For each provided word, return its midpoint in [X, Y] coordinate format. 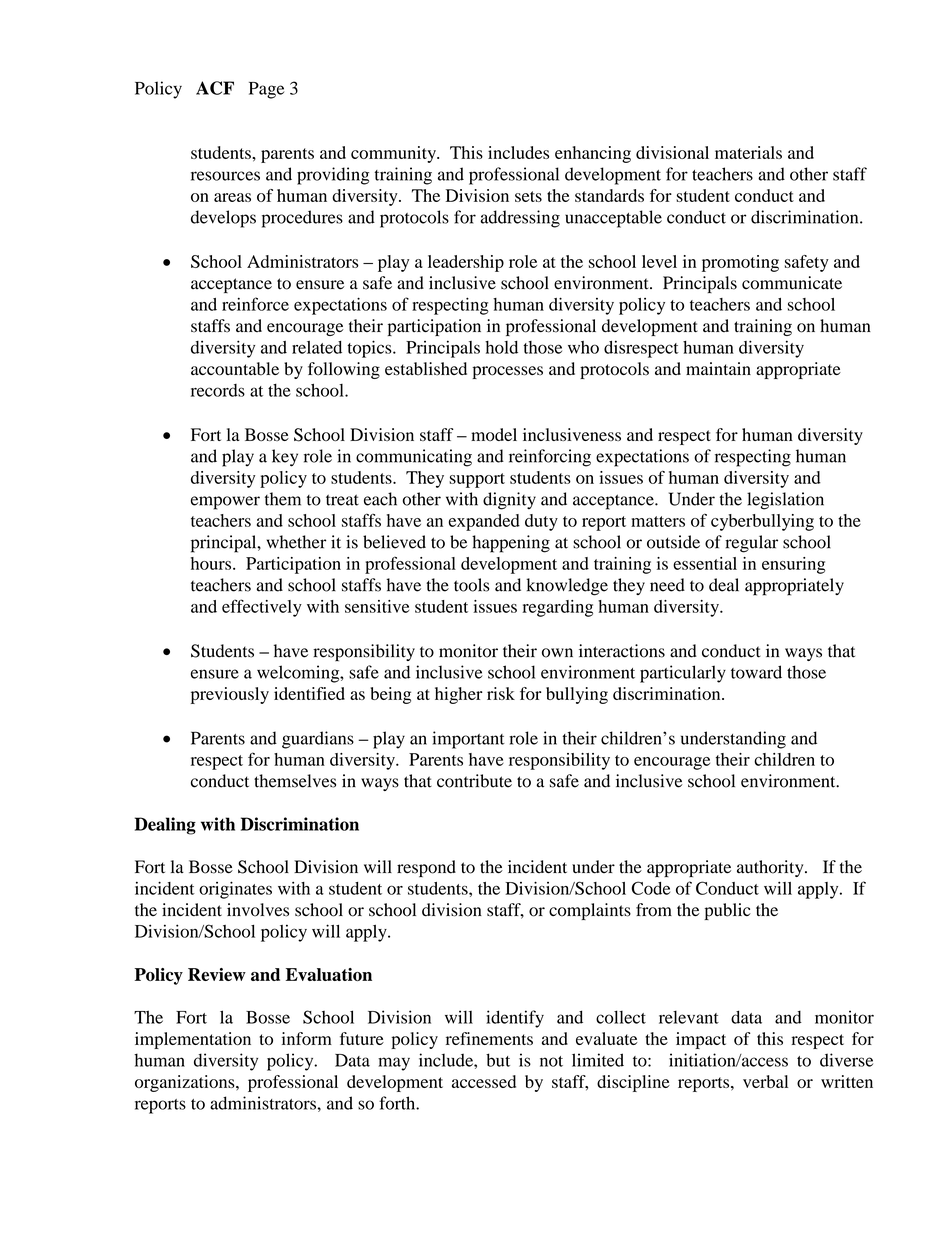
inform [307, 1038]
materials [748, 152]
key [285, 458]
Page [266, 90]
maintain [718, 368]
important [468, 740]
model [494, 434]
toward [756, 672]
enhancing [593, 154]
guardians [318, 740]
